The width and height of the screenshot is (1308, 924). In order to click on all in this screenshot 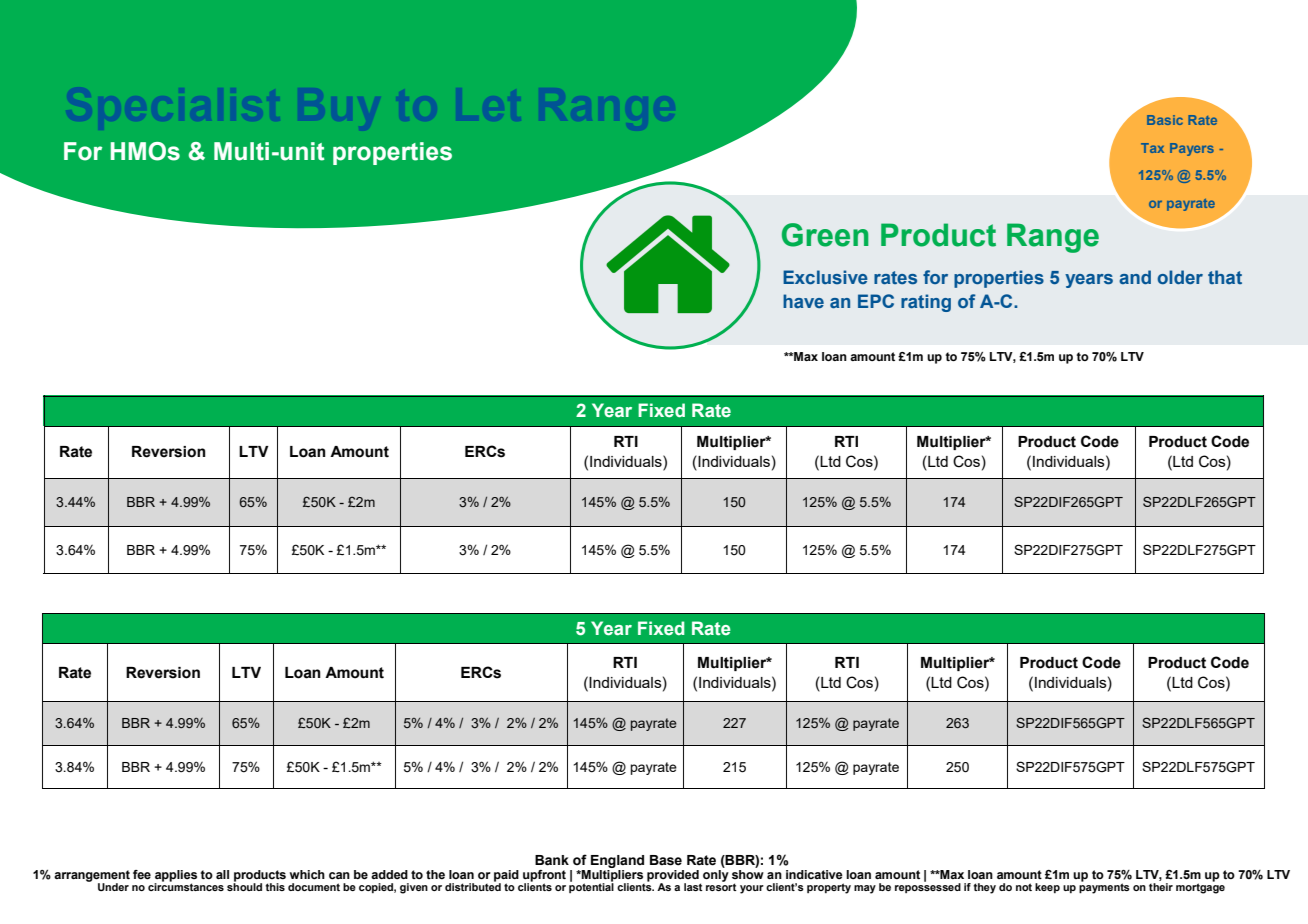, I will do `click(222, 874)`.
